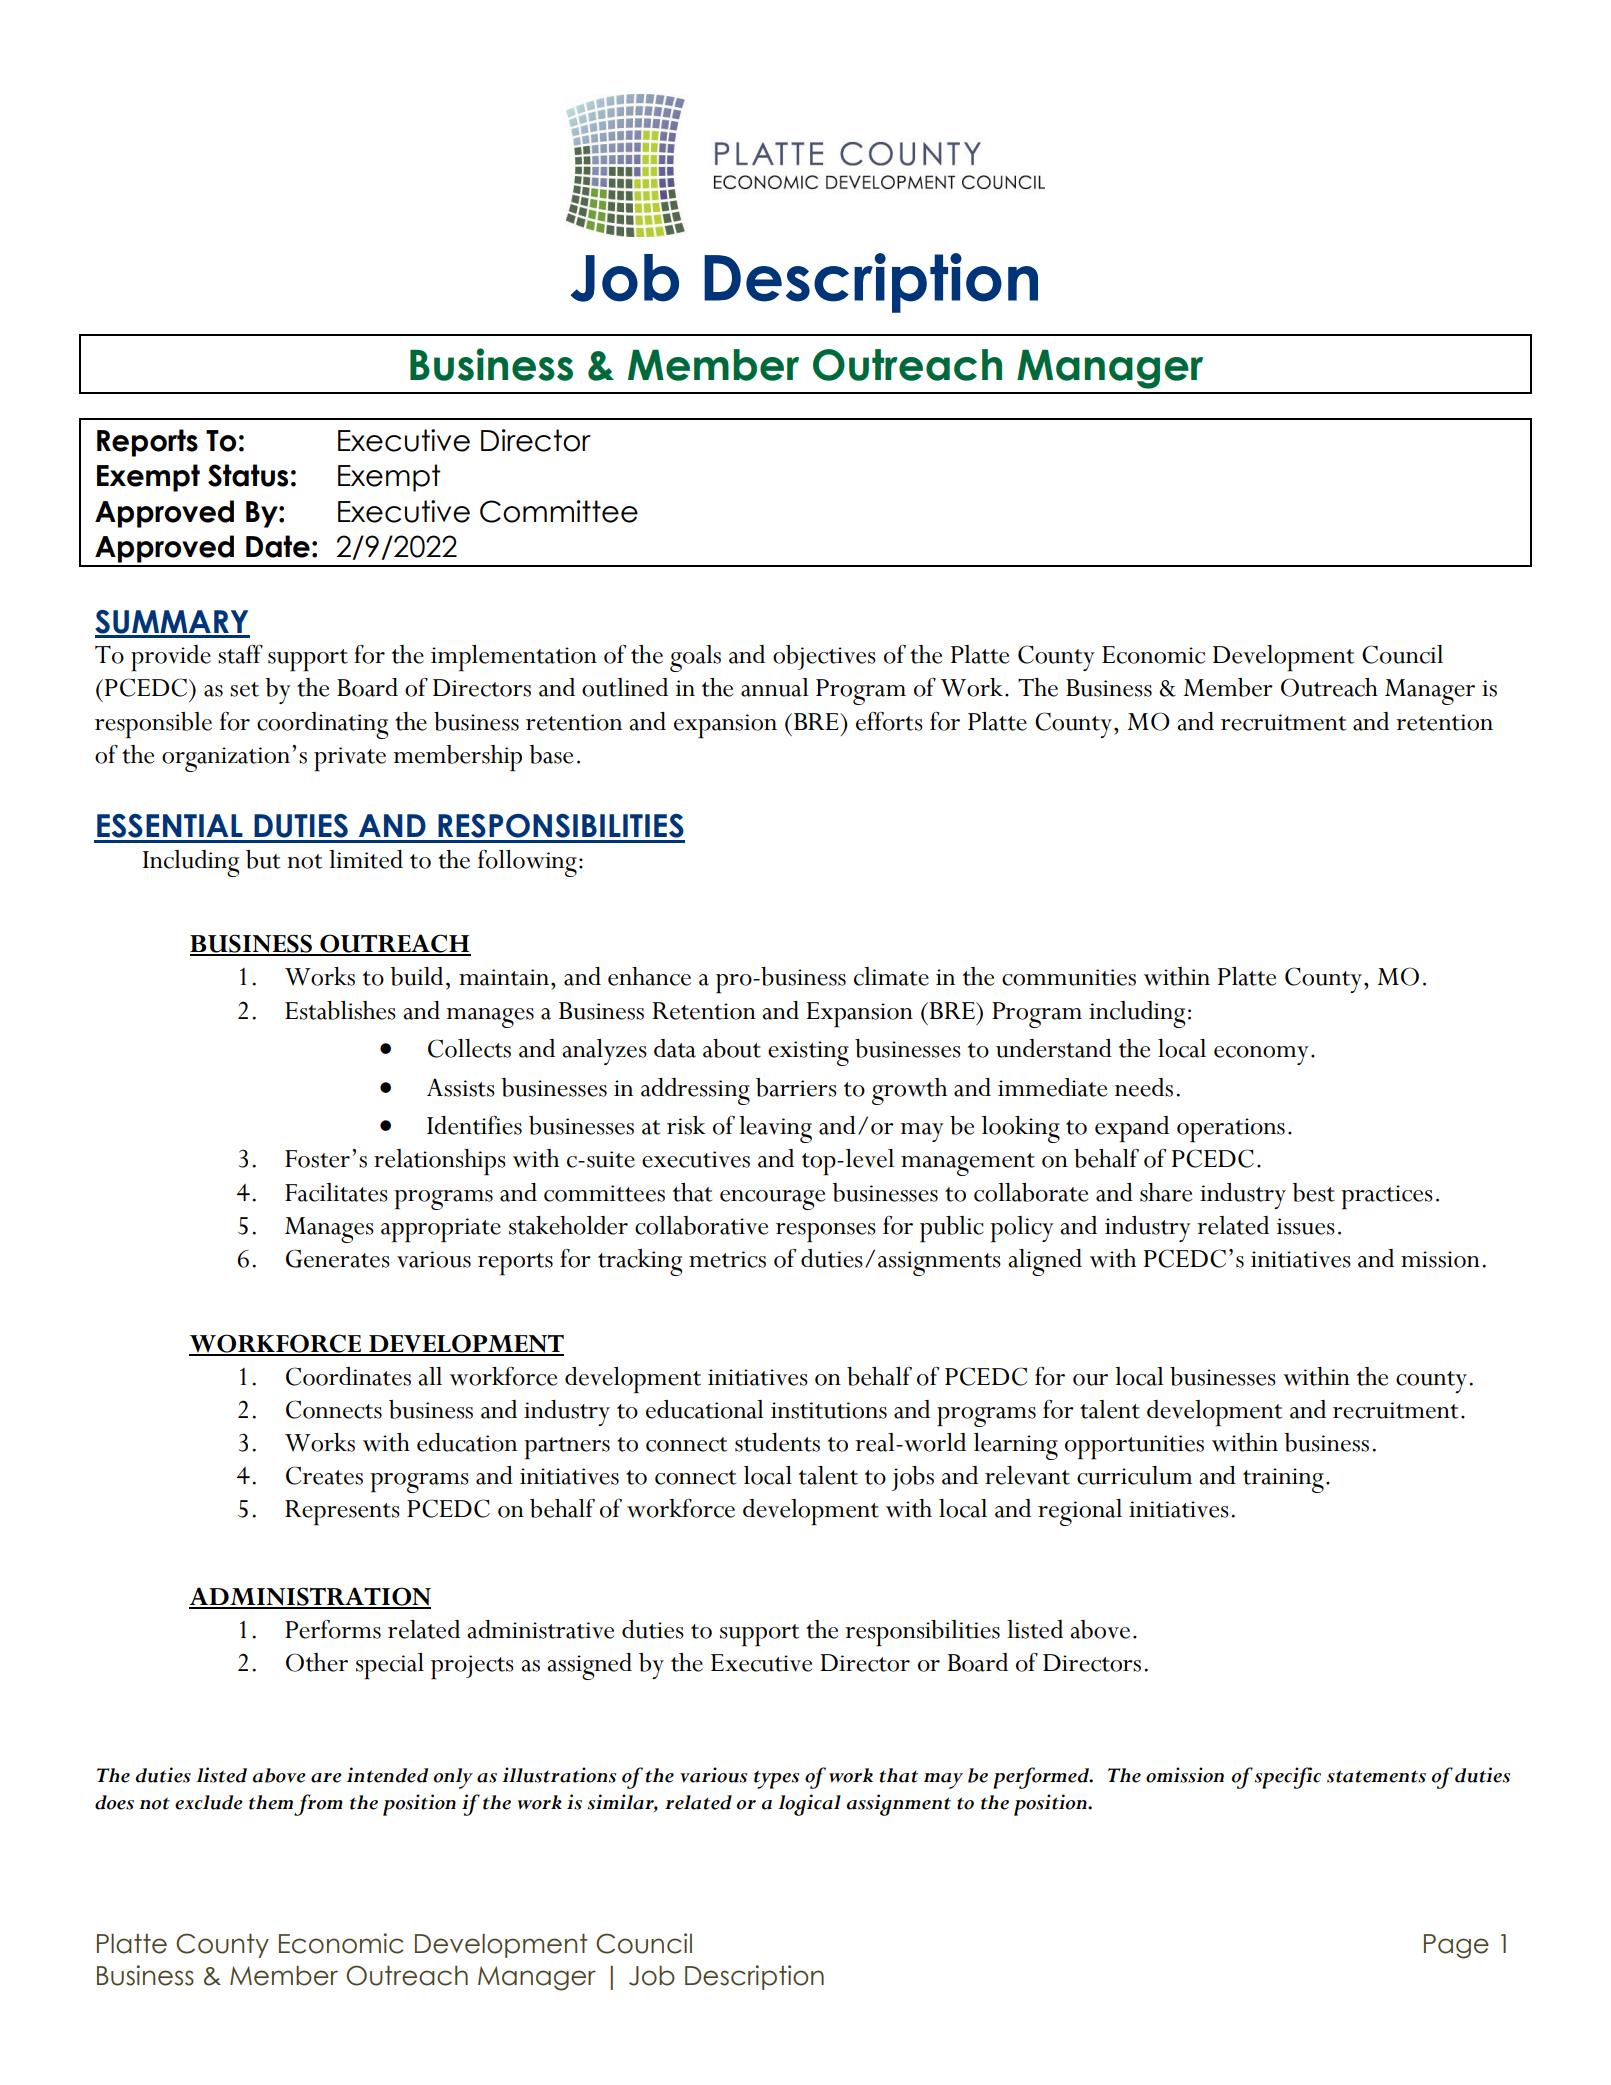 This page has height=2085, width=1611. I want to click on Date, so click(278, 546).
